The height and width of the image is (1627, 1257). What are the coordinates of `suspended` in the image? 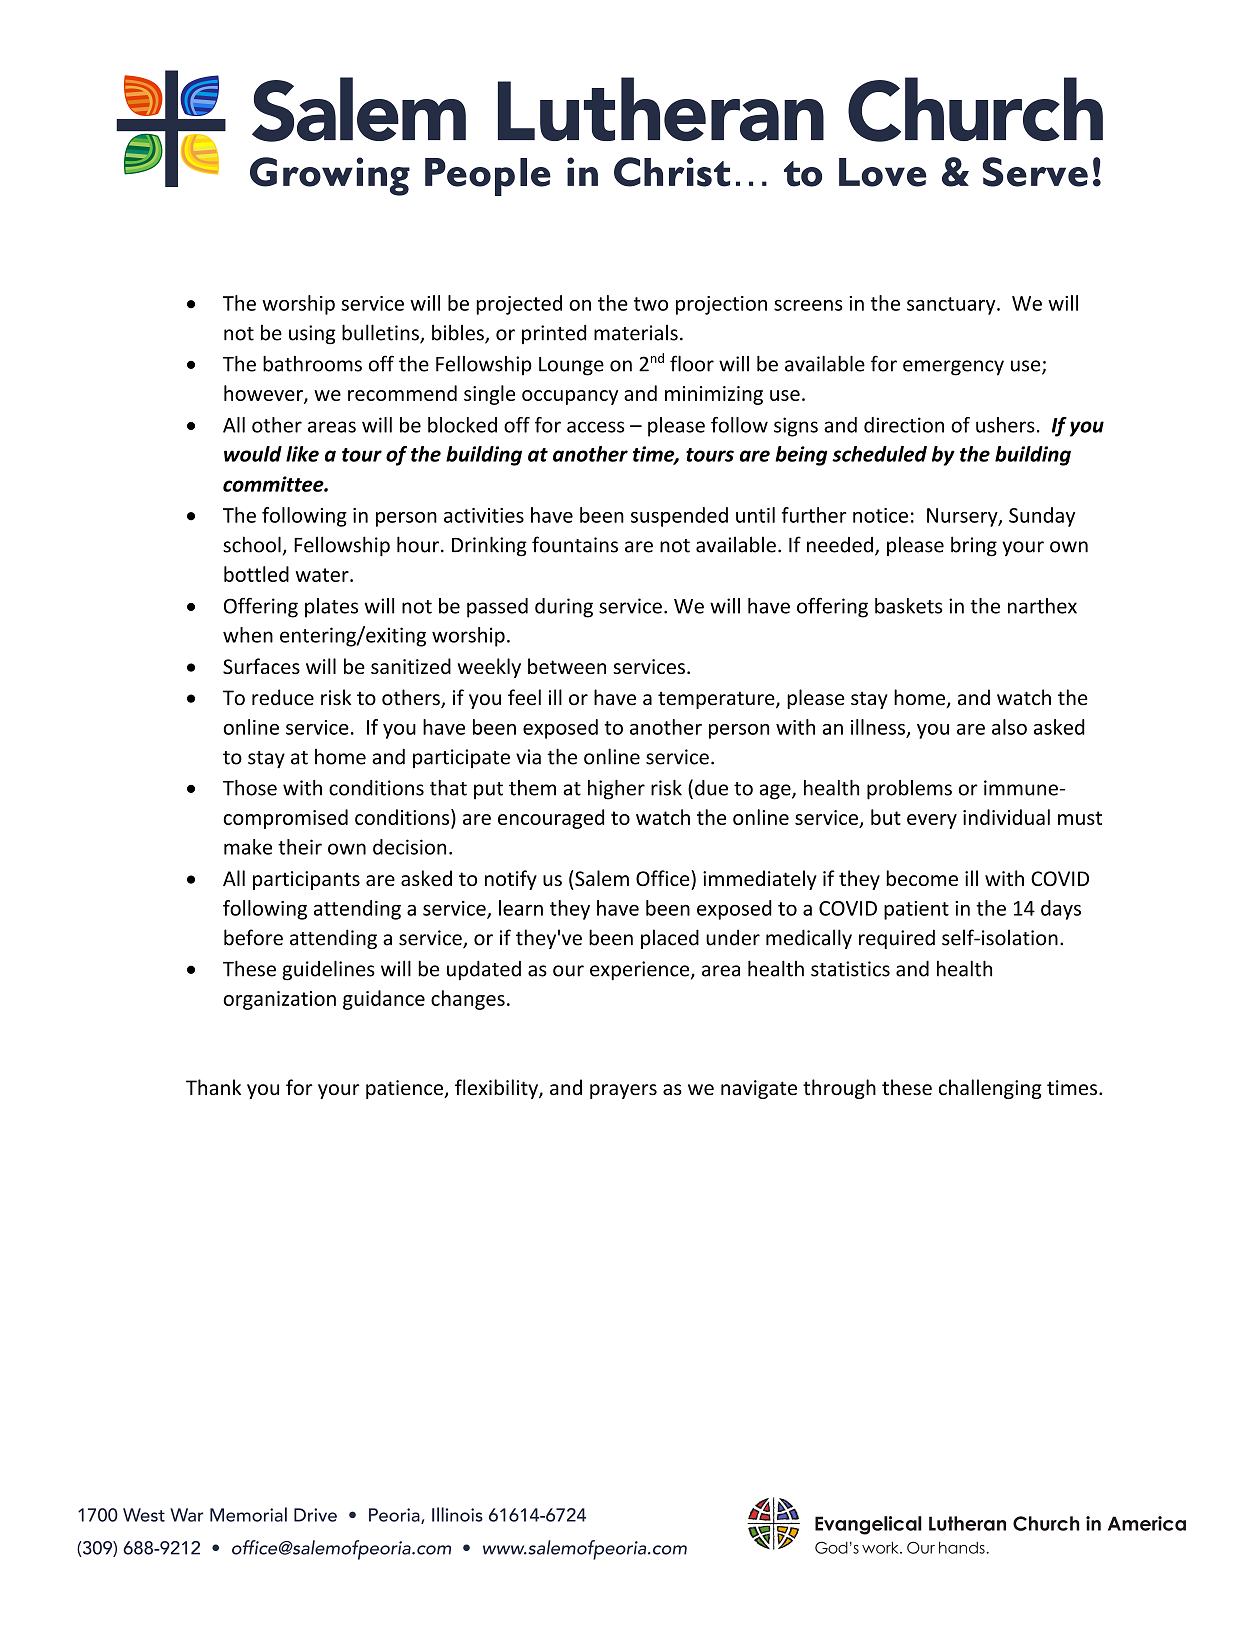 It's located at (679, 517).
